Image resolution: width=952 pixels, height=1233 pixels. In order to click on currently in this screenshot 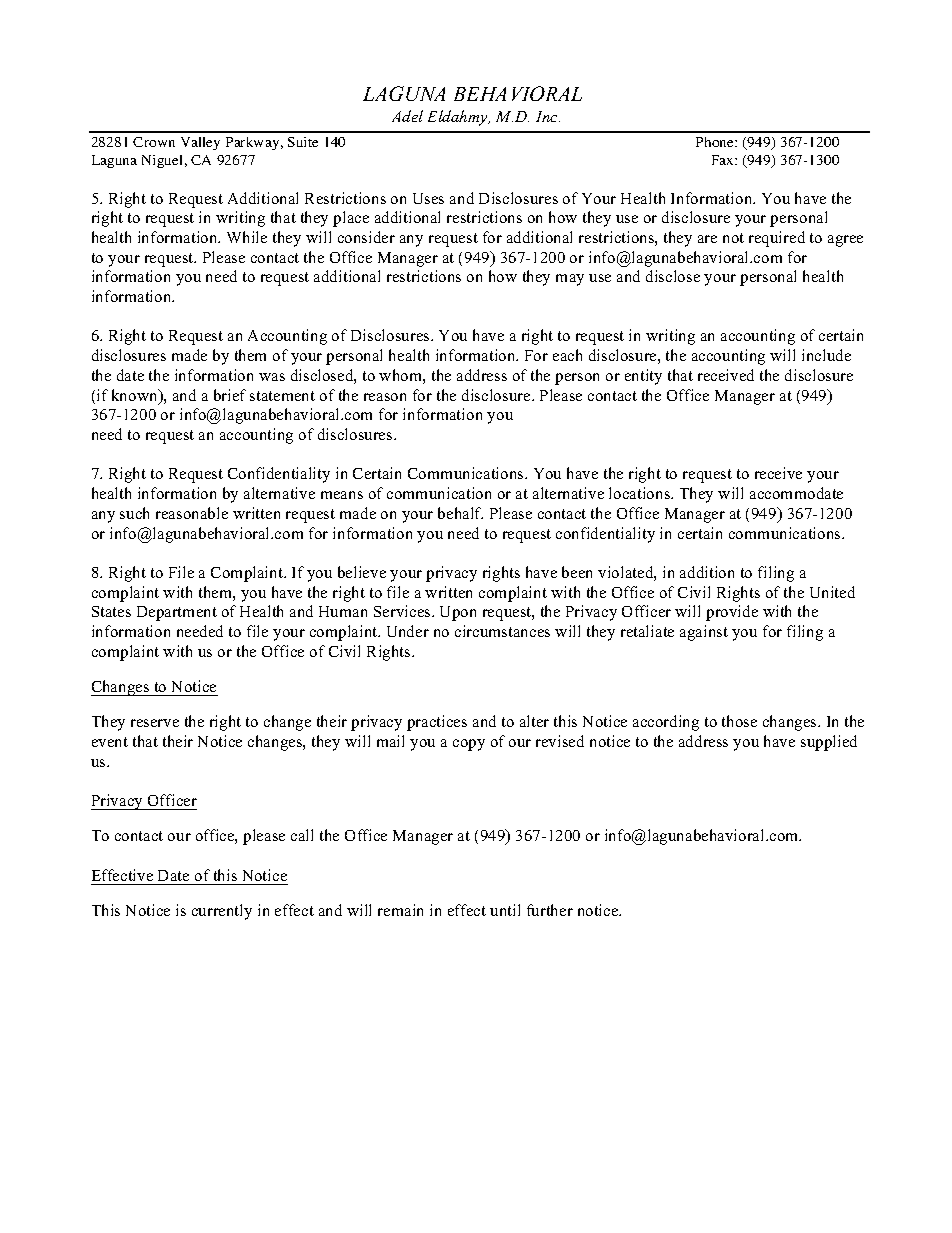, I will do `click(222, 912)`.
